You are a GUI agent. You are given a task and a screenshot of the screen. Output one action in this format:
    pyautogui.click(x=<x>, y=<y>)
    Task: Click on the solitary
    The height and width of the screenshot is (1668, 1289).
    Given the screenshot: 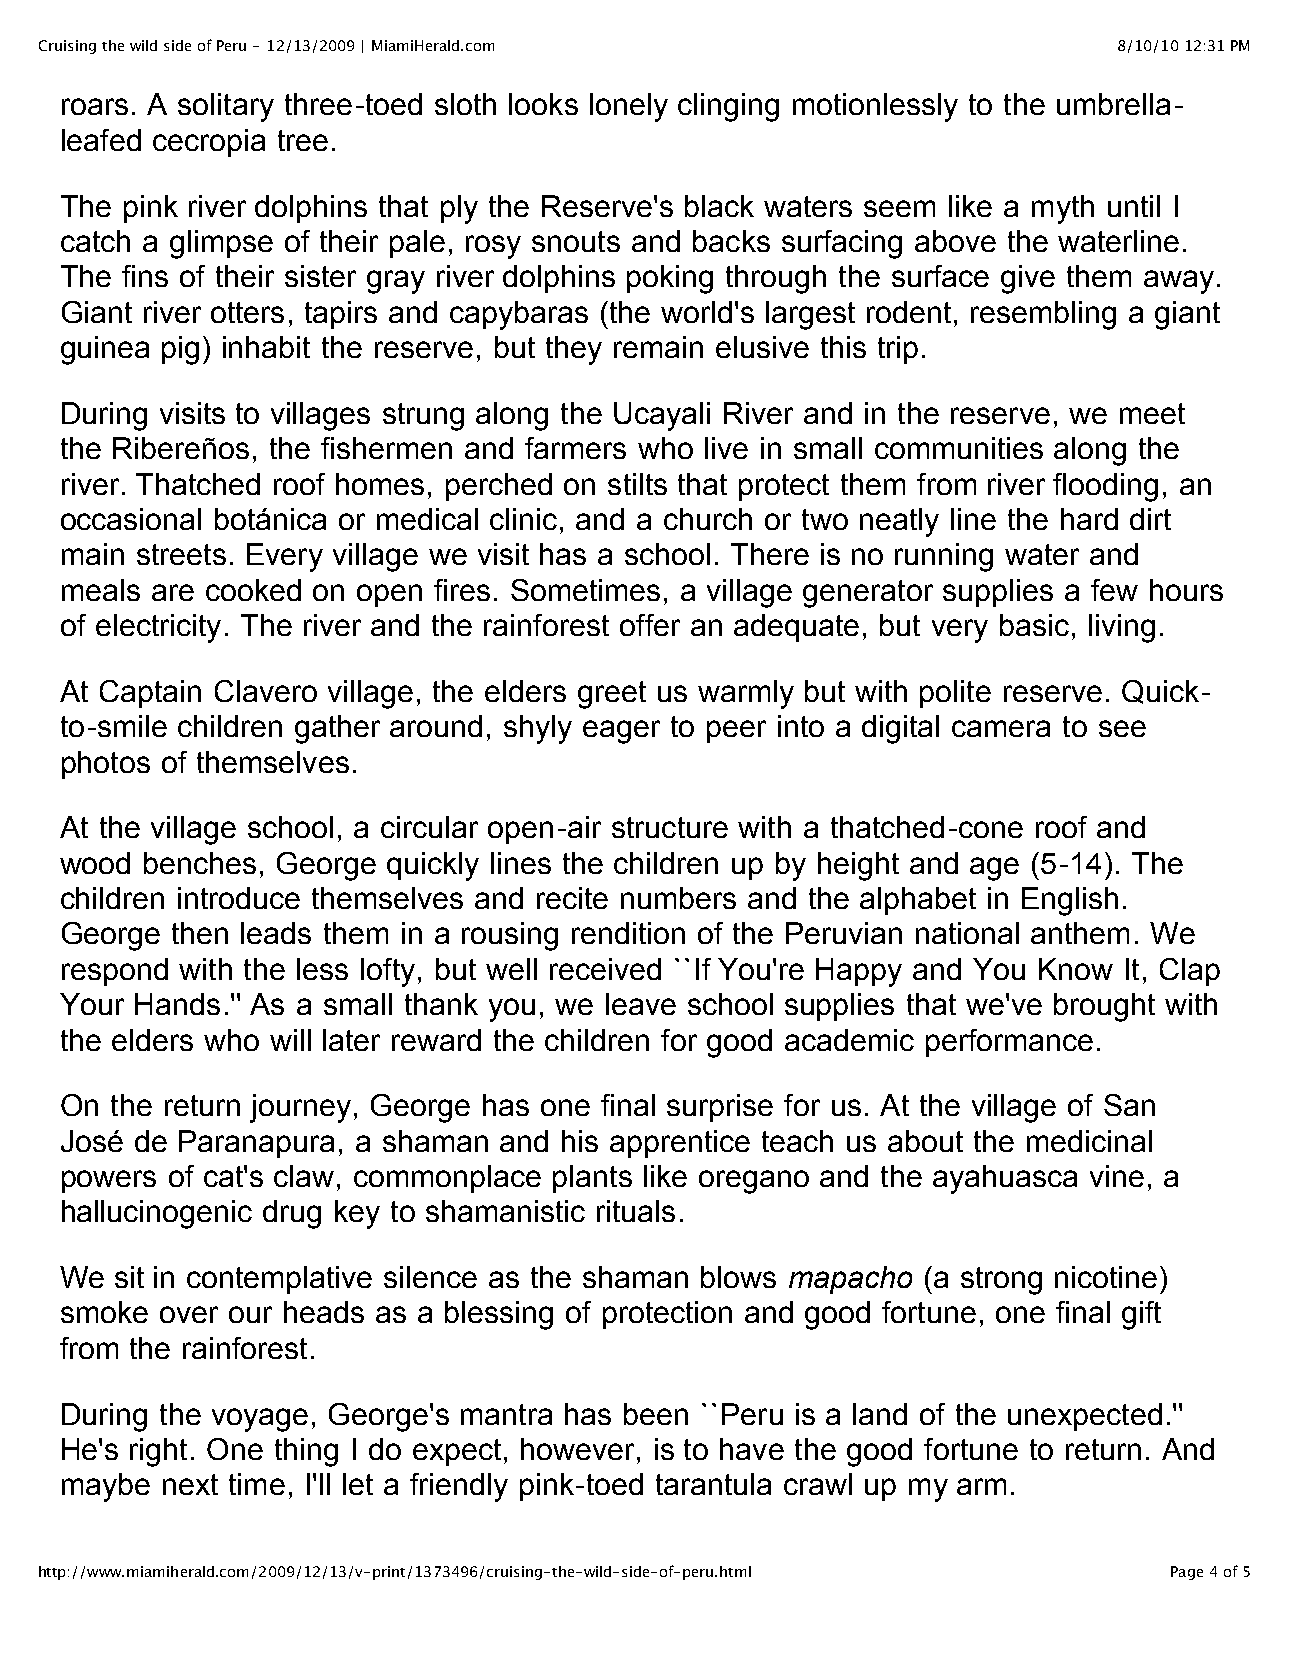 What is the action you would take?
    pyautogui.click(x=226, y=107)
